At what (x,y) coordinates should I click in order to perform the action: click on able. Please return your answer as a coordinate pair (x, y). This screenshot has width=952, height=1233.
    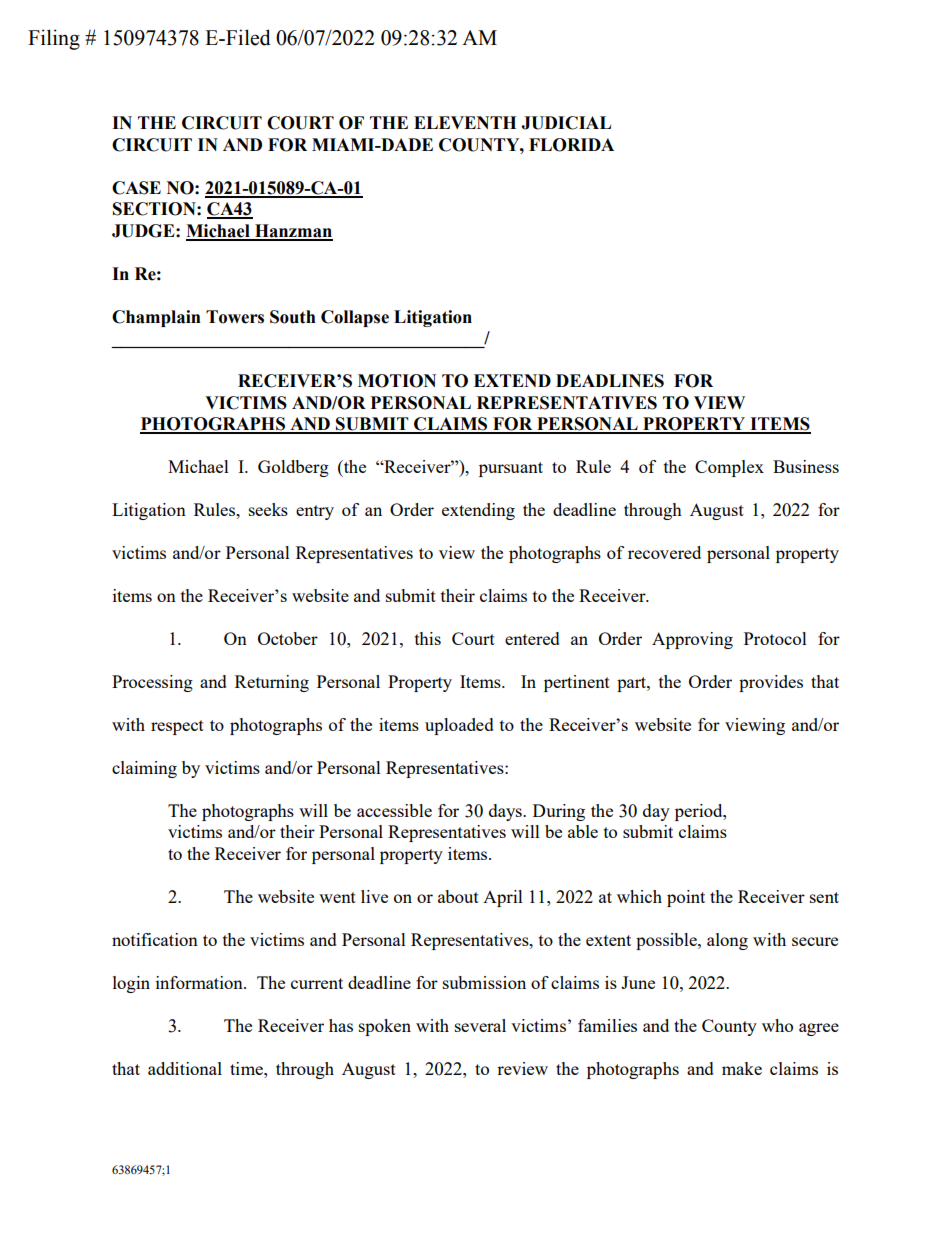
    Looking at the image, I should click on (583, 831).
